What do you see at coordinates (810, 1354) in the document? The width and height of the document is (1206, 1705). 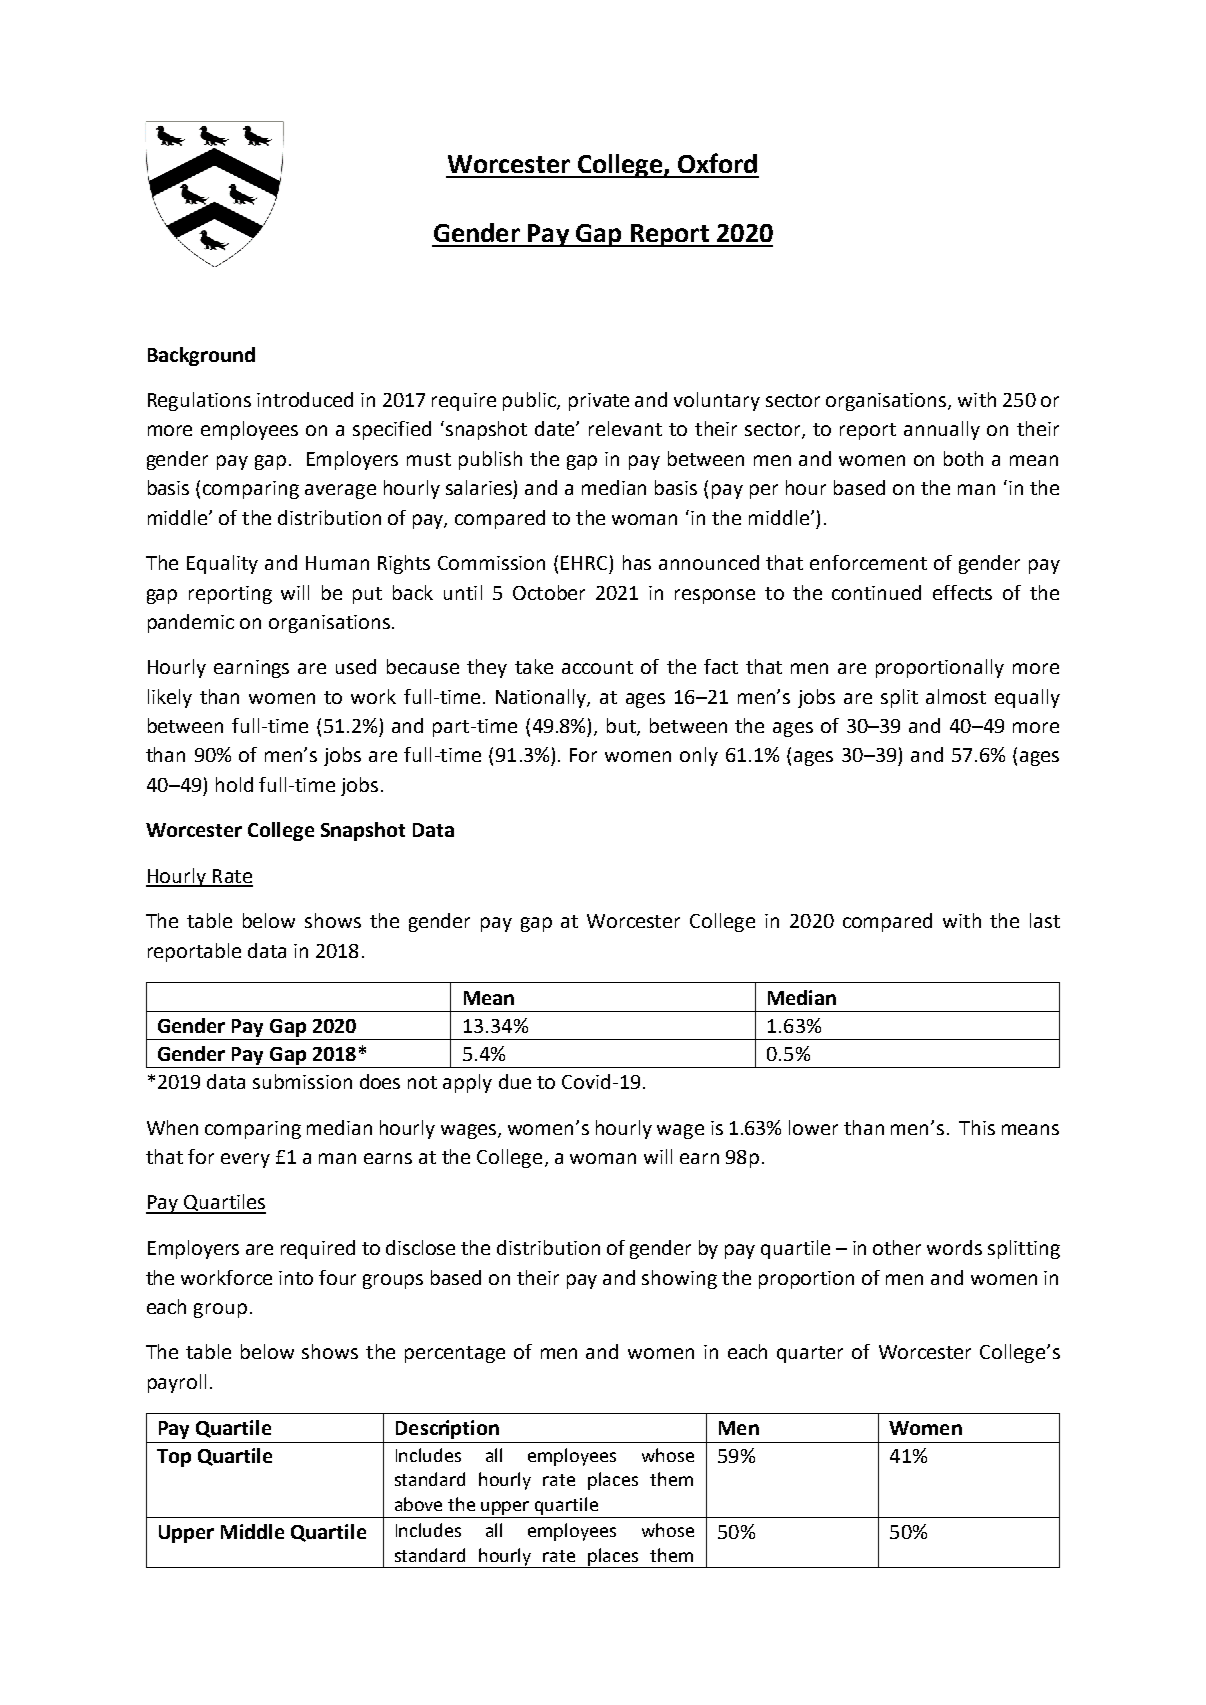 I see `quarter` at bounding box center [810, 1354].
